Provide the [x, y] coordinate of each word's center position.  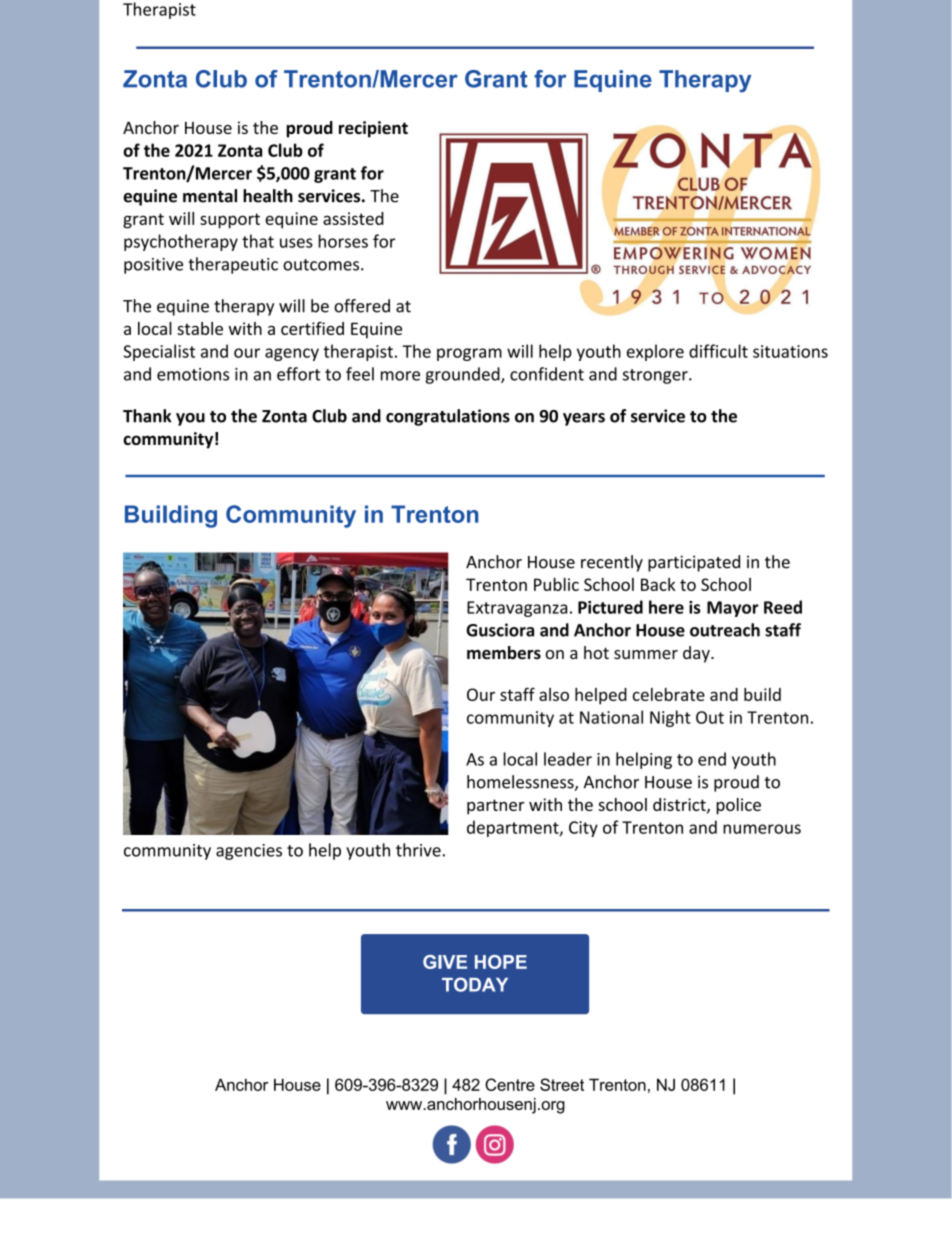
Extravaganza [517, 609]
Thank [147, 416]
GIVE [445, 962]
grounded [463, 375]
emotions [193, 374]
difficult [718, 351]
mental [210, 196]
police [738, 806]
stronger [656, 376]
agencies [249, 852]
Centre [510, 1084]
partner [496, 807]
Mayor [733, 609]
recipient [373, 129]
